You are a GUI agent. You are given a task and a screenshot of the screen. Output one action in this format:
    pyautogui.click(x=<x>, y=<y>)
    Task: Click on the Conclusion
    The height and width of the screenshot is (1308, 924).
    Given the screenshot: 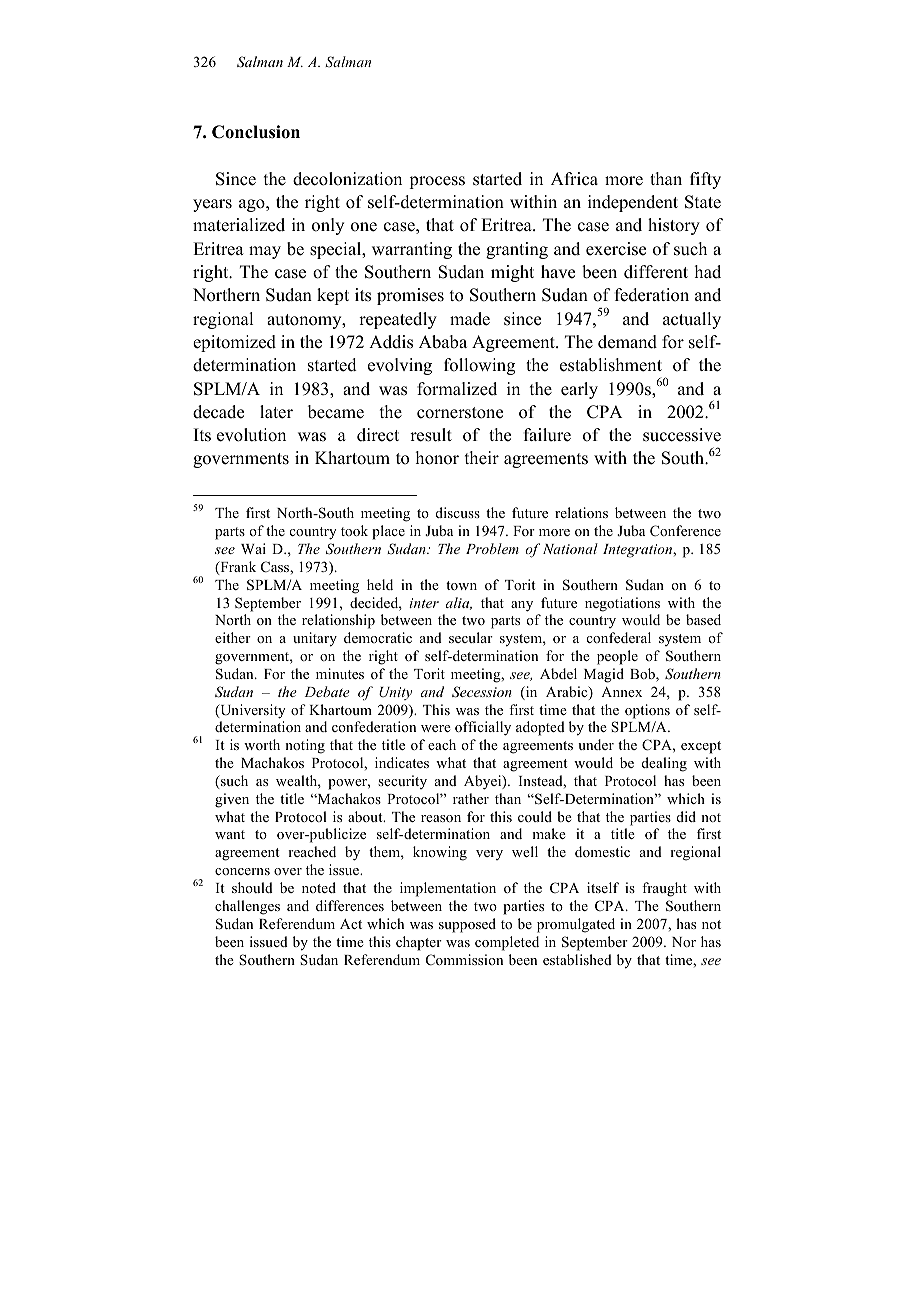 What is the action you would take?
    pyautogui.click(x=256, y=132)
